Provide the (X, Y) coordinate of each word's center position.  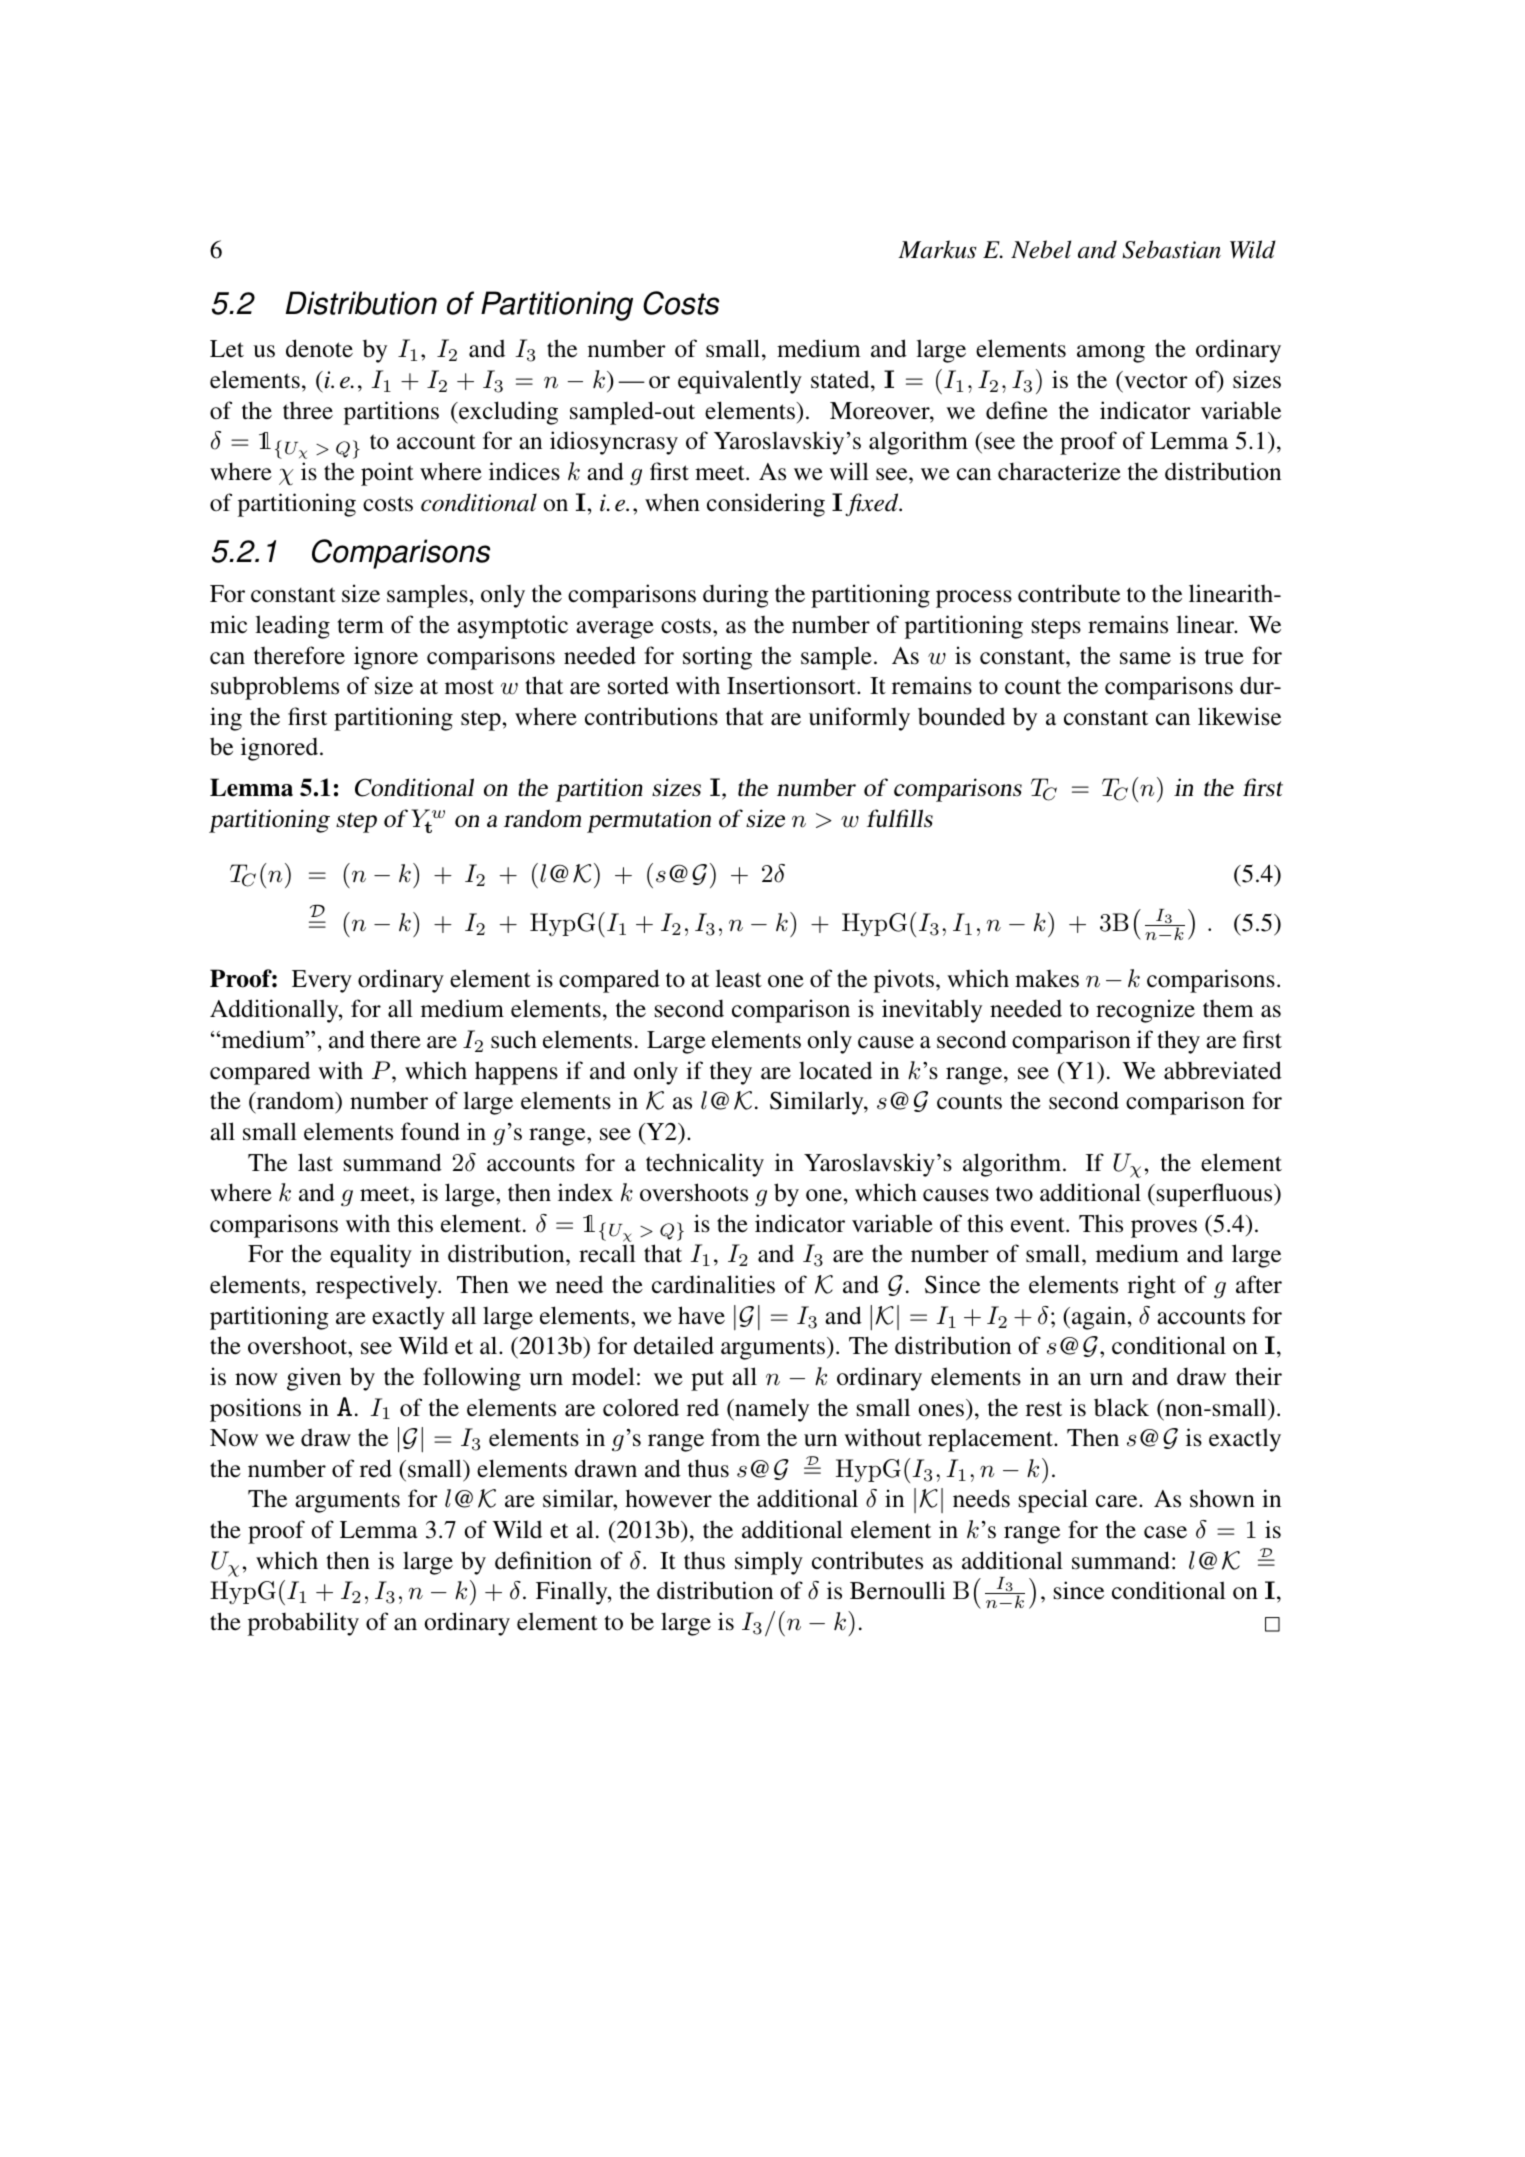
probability (303, 1624)
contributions (651, 716)
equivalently (740, 382)
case (1165, 1532)
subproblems (275, 688)
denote (319, 348)
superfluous (1216, 1195)
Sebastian (1171, 249)
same (1145, 658)
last (315, 1162)
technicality (705, 1165)
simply (769, 1563)
